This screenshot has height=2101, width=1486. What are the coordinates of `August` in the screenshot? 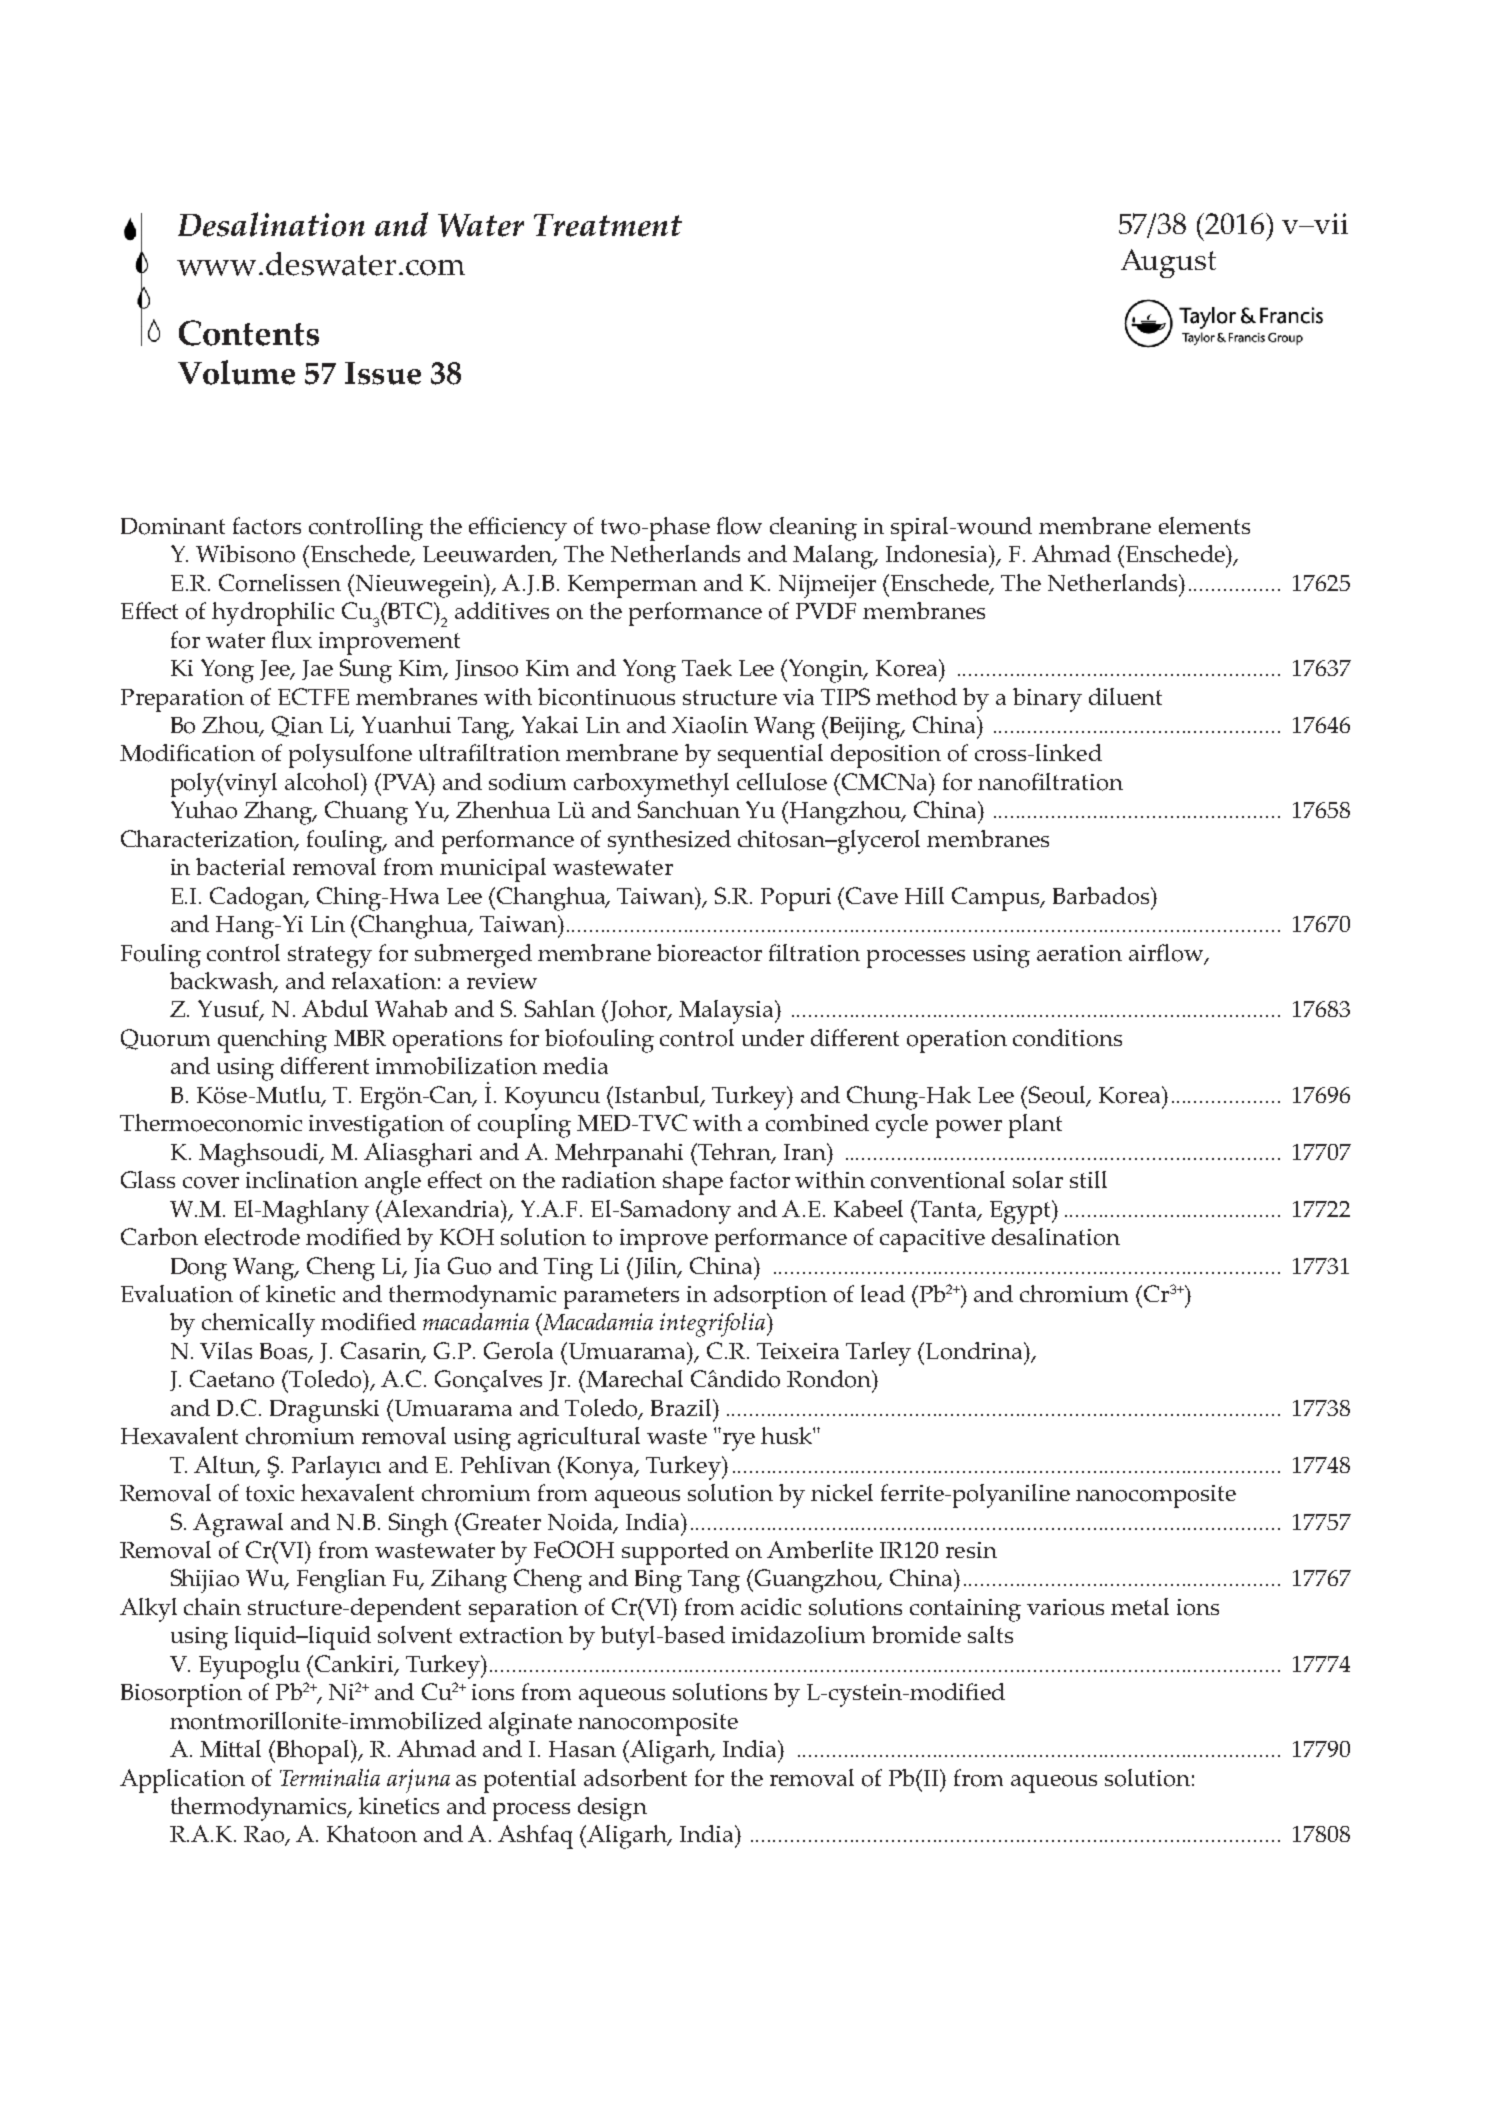 It's located at (1168, 263).
